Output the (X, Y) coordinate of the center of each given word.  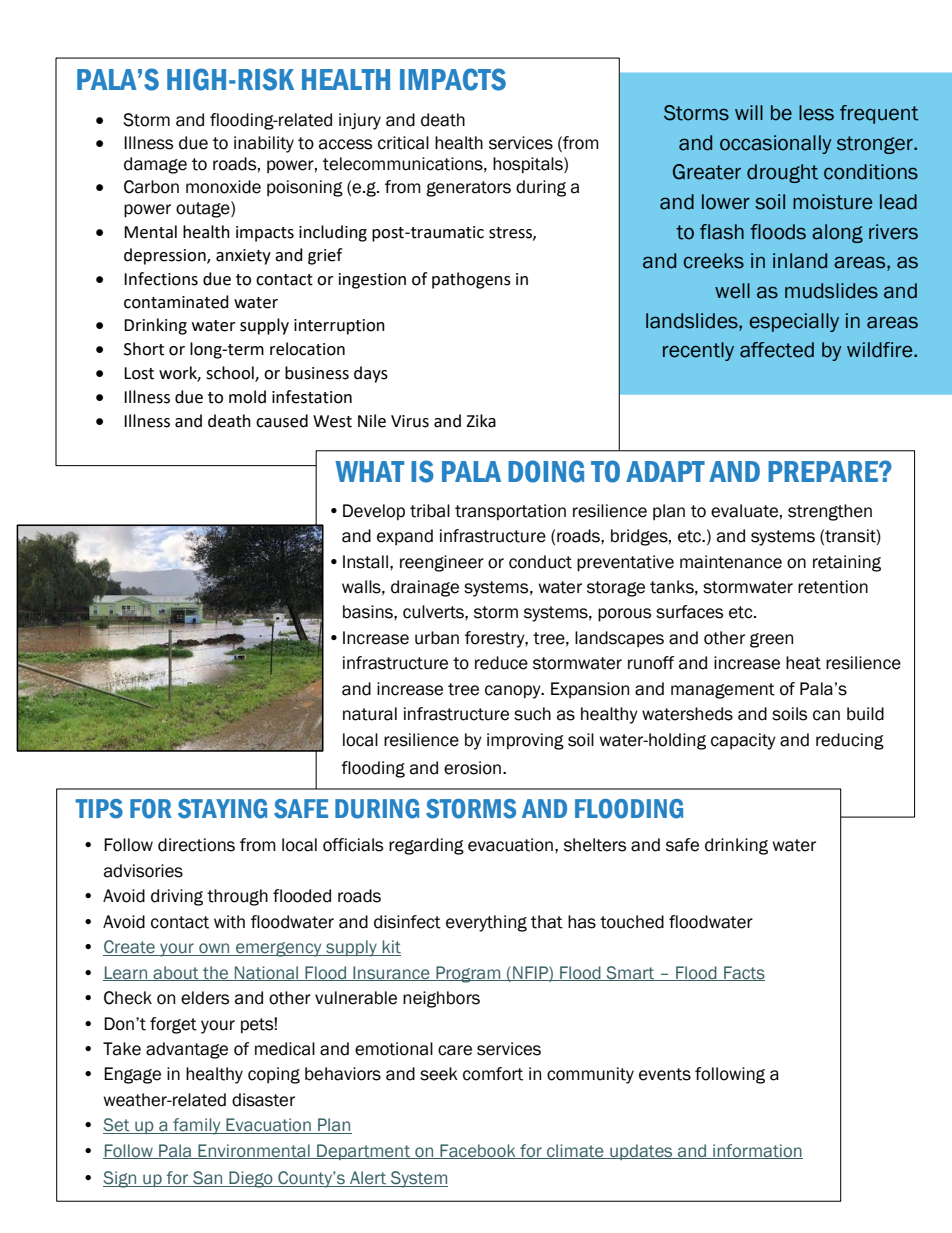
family (197, 1126)
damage (155, 165)
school (231, 374)
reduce (501, 663)
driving (177, 897)
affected (777, 350)
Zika (481, 421)
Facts (743, 973)
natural (370, 714)
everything (486, 923)
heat (803, 663)
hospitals (529, 165)
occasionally (776, 144)
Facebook (478, 1151)
